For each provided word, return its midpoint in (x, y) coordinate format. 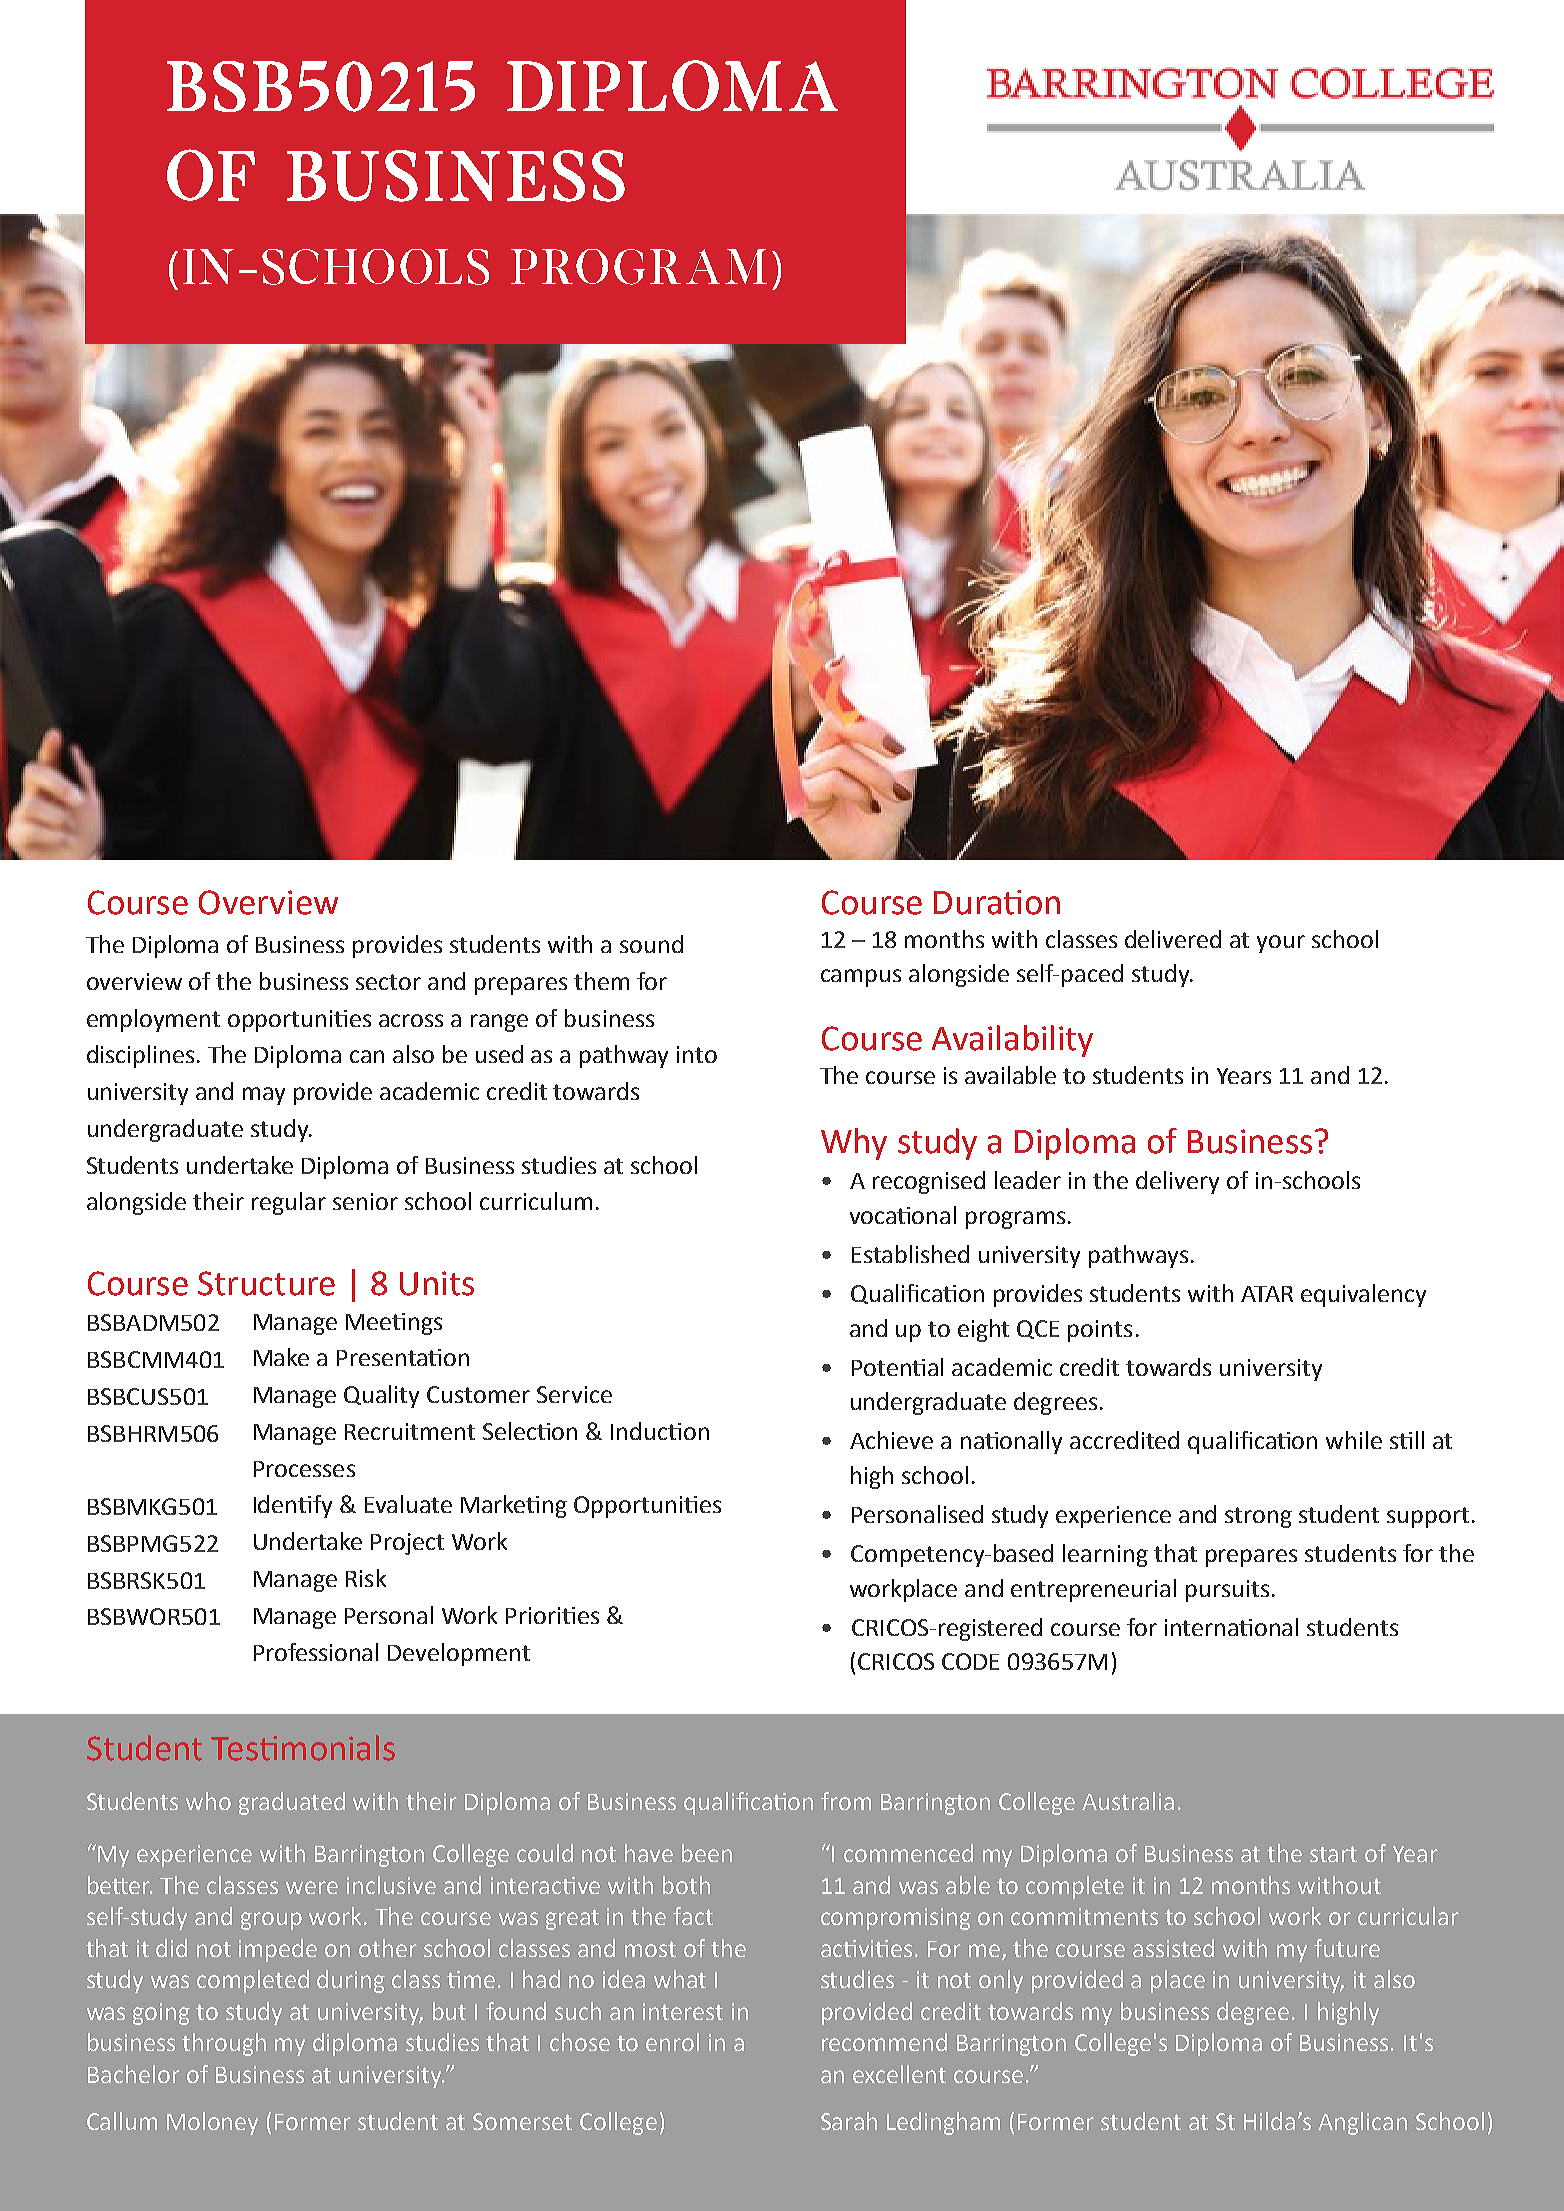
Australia (1128, 1801)
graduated (292, 1803)
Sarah (849, 2121)
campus (861, 978)
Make (281, 1357)
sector (388, 982)
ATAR (1267, 1294)
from (846, 1801)
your (1281, 944)
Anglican (1362, 2123)
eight (983, 1330)
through (224, 2044)
